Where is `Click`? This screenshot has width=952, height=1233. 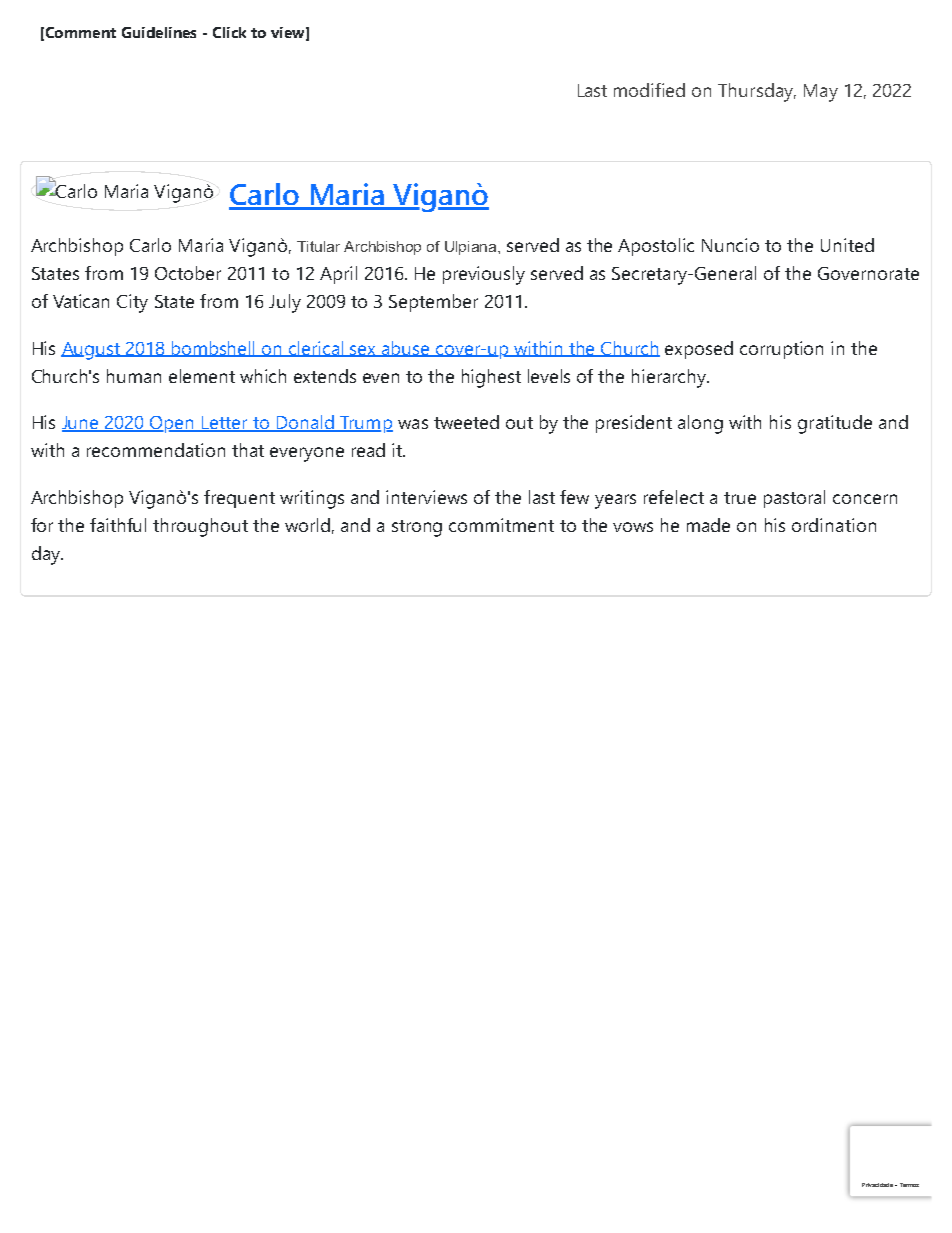 Click is located at coordinates (229, 32).
